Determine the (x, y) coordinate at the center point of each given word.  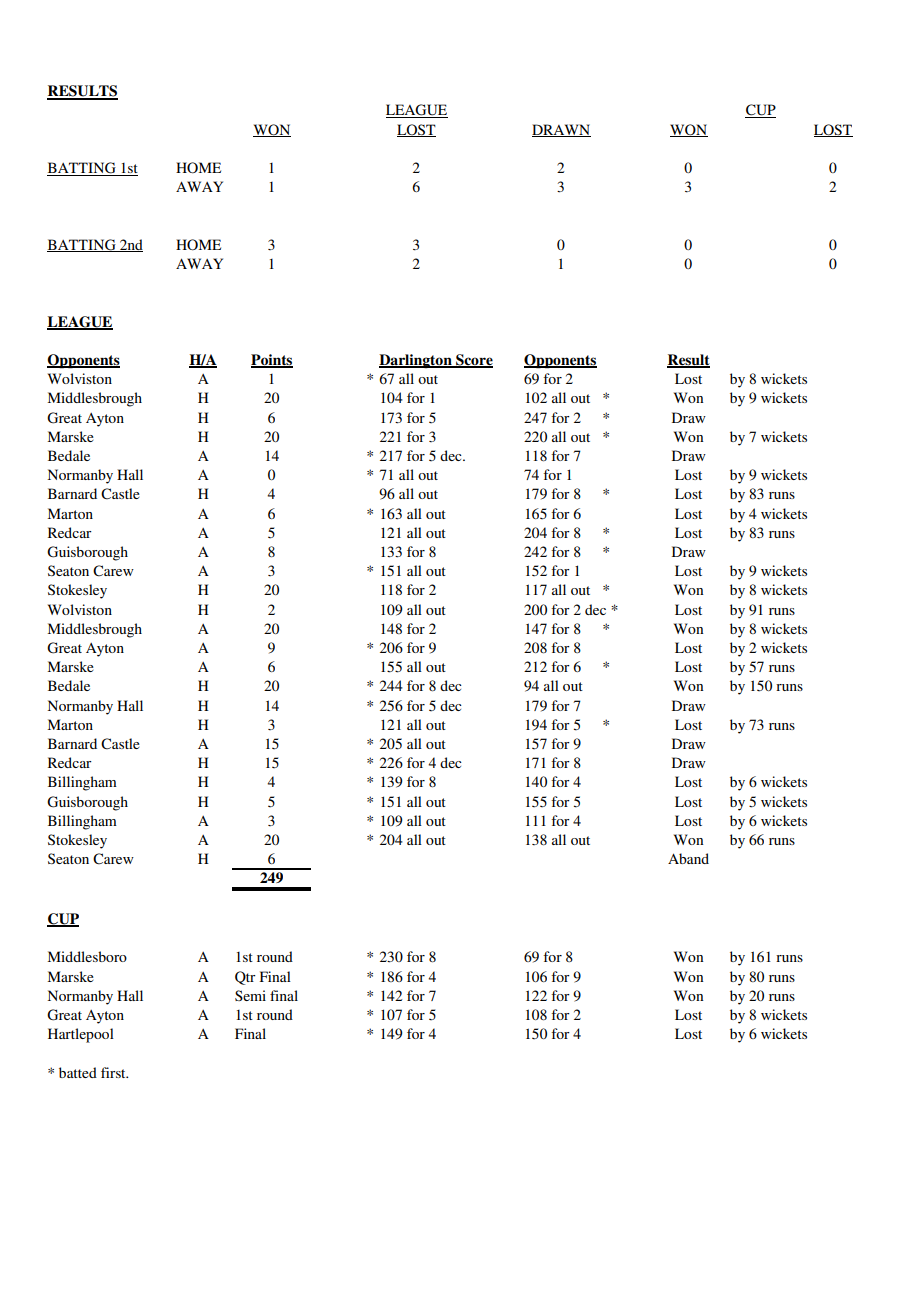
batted (78, 1072)
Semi (250, 995)
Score (473, 361)
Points (272, 361)
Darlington (416, 361)
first (114, 1072)
